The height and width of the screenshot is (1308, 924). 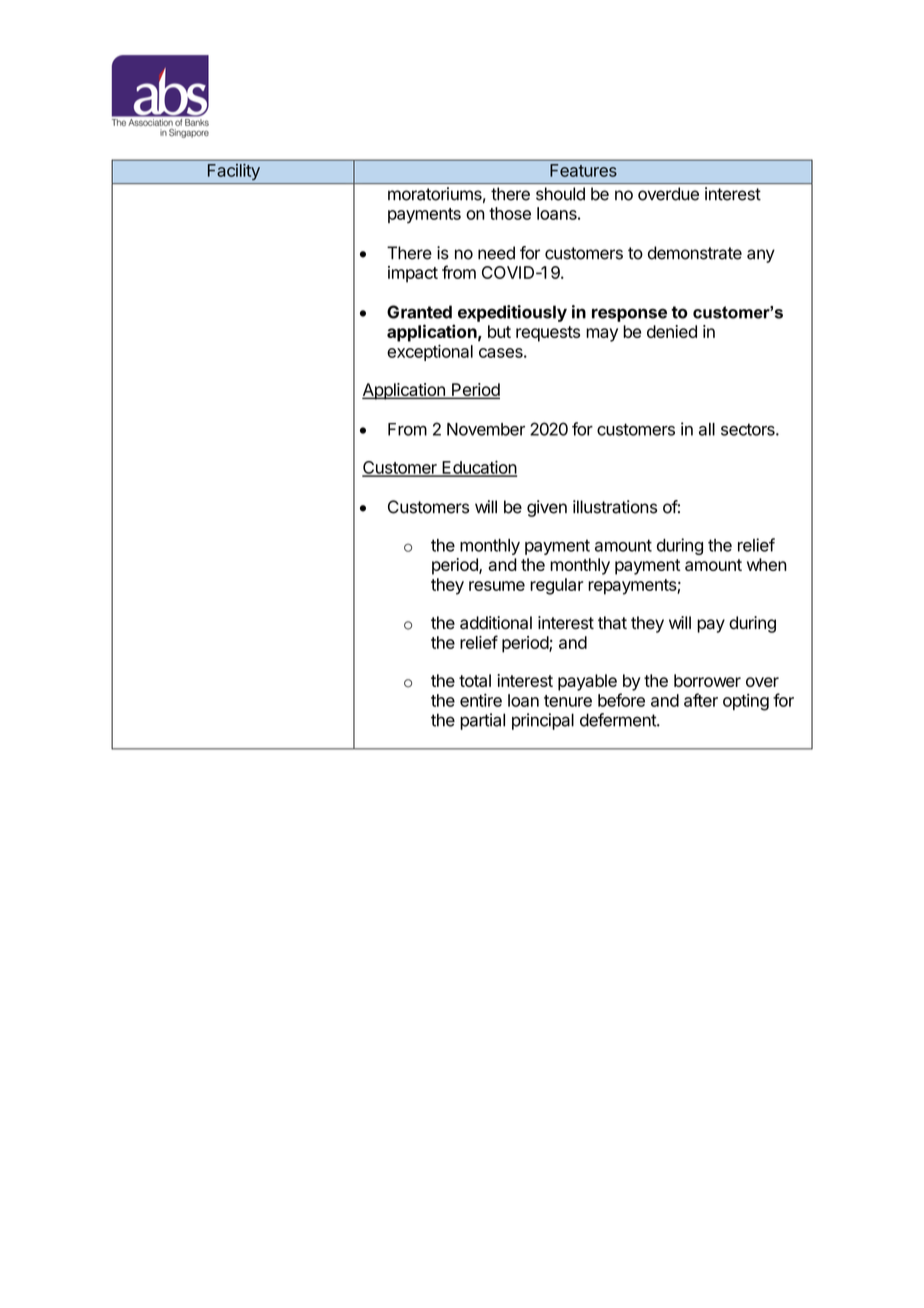 I want to click on may, so click(x=602, y=335).
